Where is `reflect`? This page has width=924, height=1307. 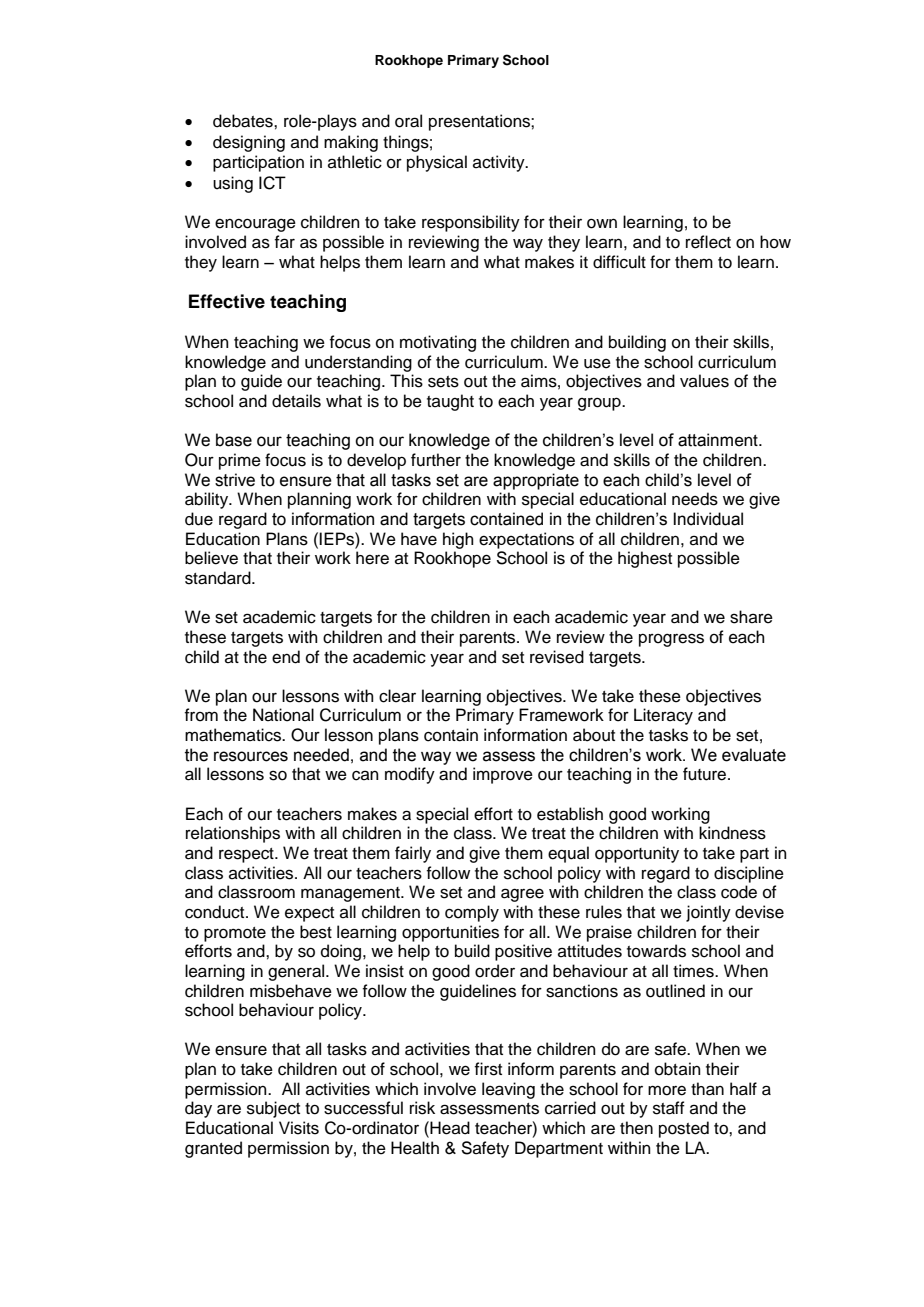
reflect is located at coordinates (708, 242).
